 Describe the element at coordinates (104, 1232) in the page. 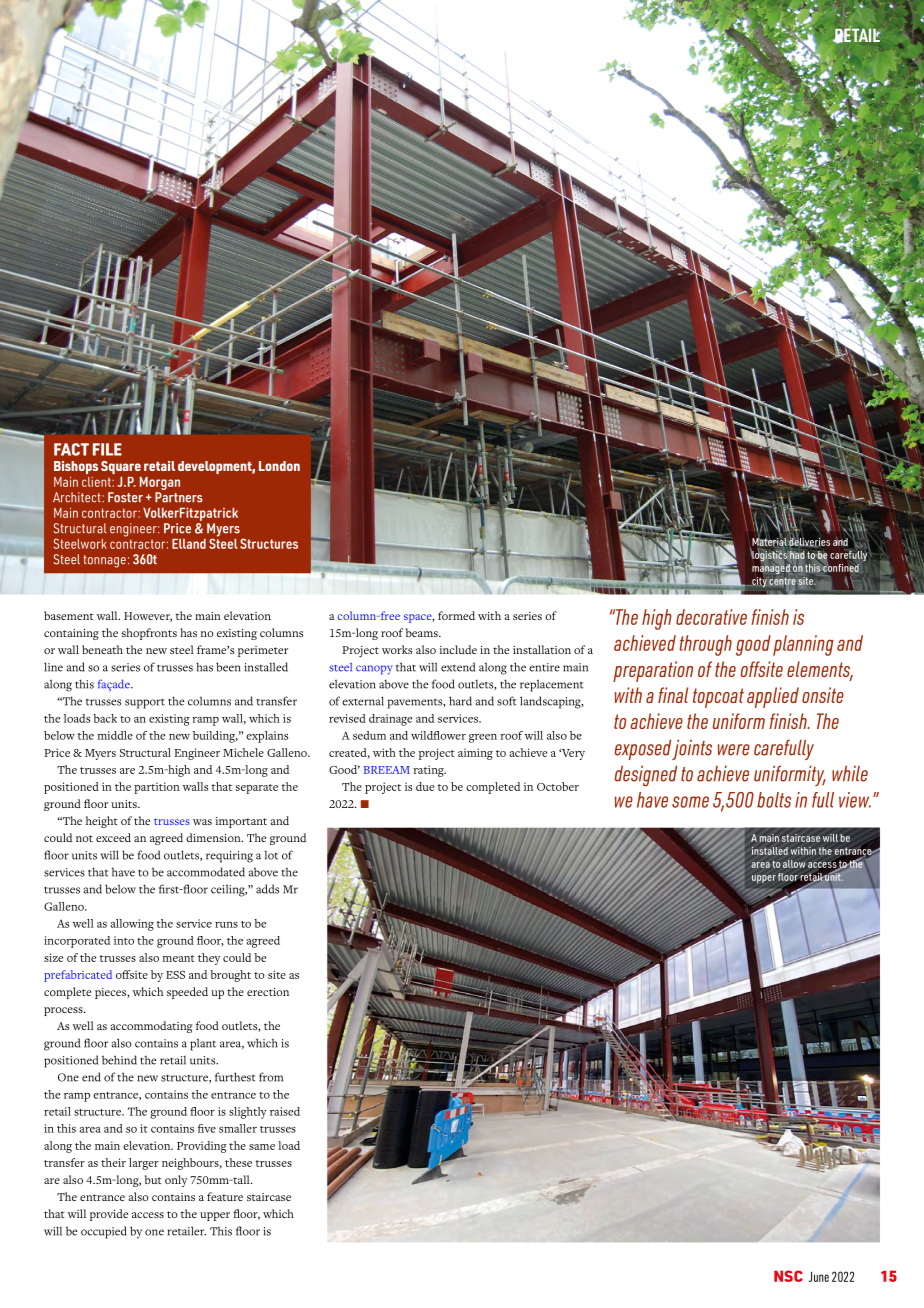

I see `occupied` at that location.
